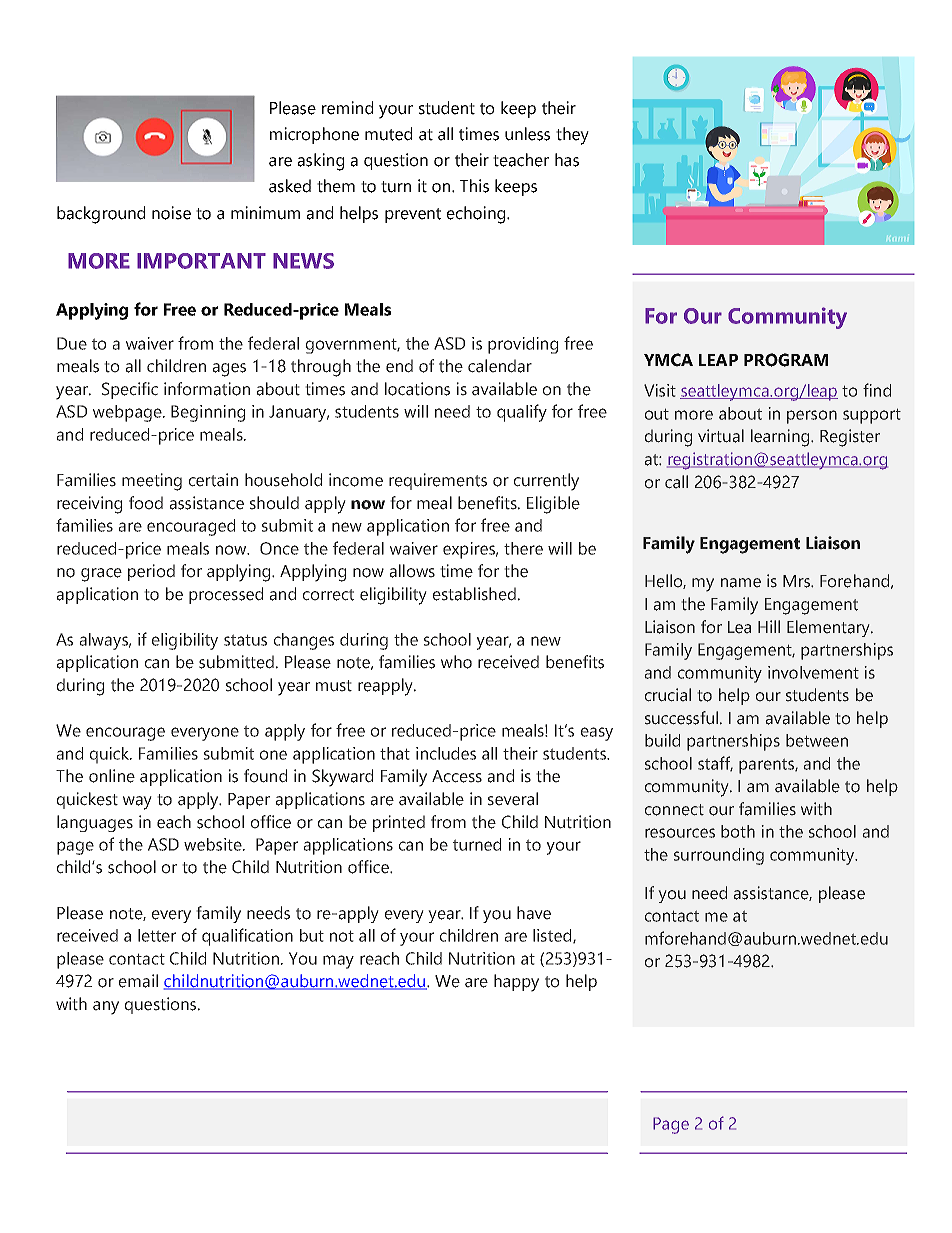  Describe the element at coordinates (516, 983) in the screenshot. I see `happy` at that location.
